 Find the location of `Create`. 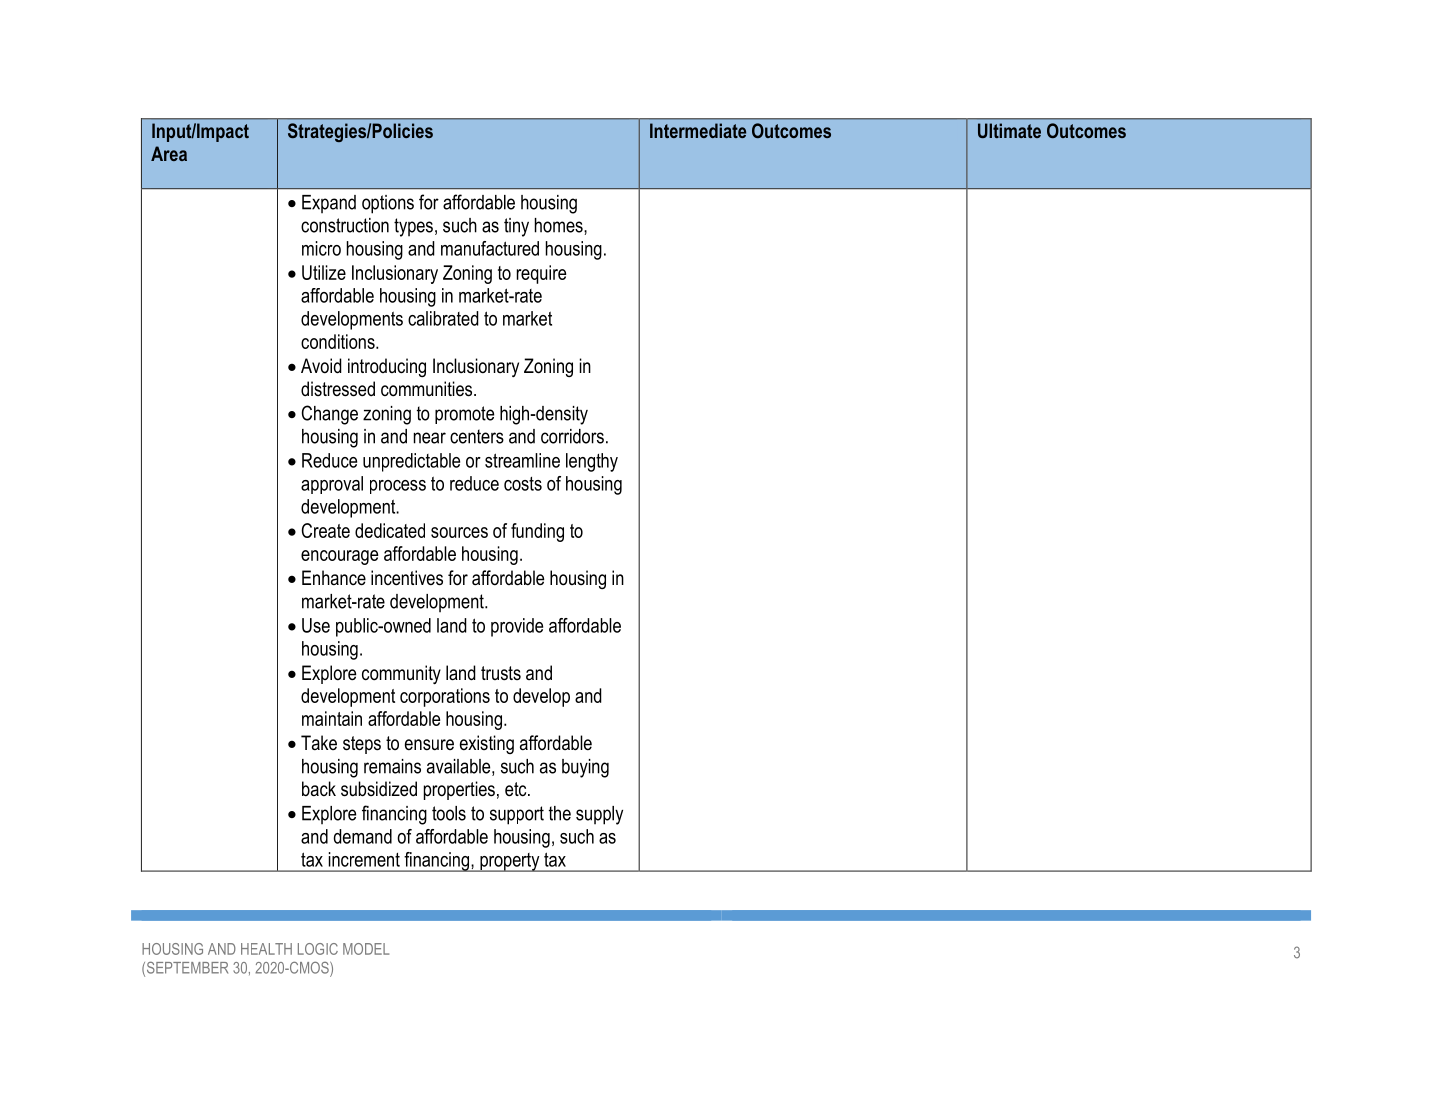

Create is located at coordinates (325, 530).
